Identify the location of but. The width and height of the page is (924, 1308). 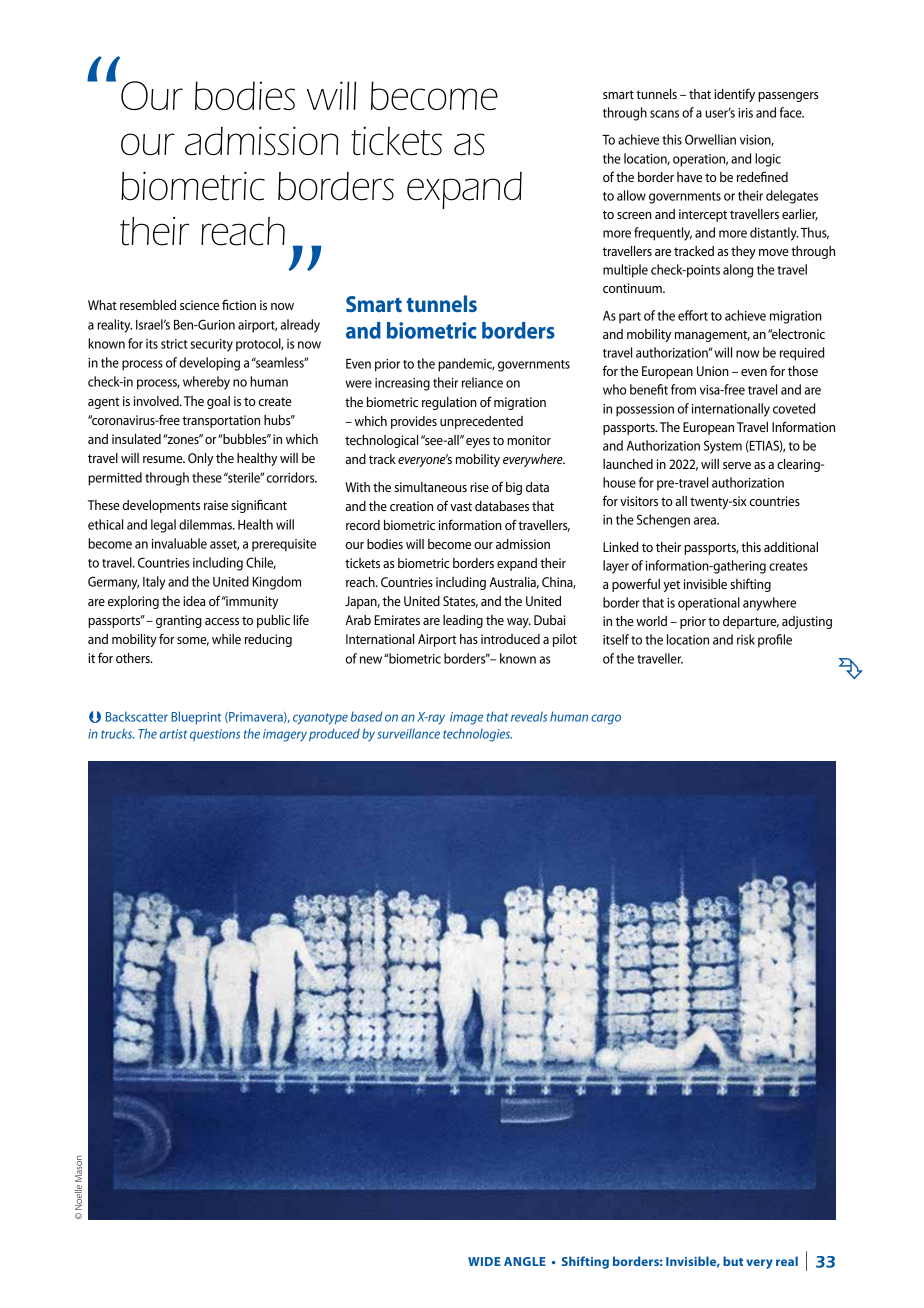
(733, 1261).
